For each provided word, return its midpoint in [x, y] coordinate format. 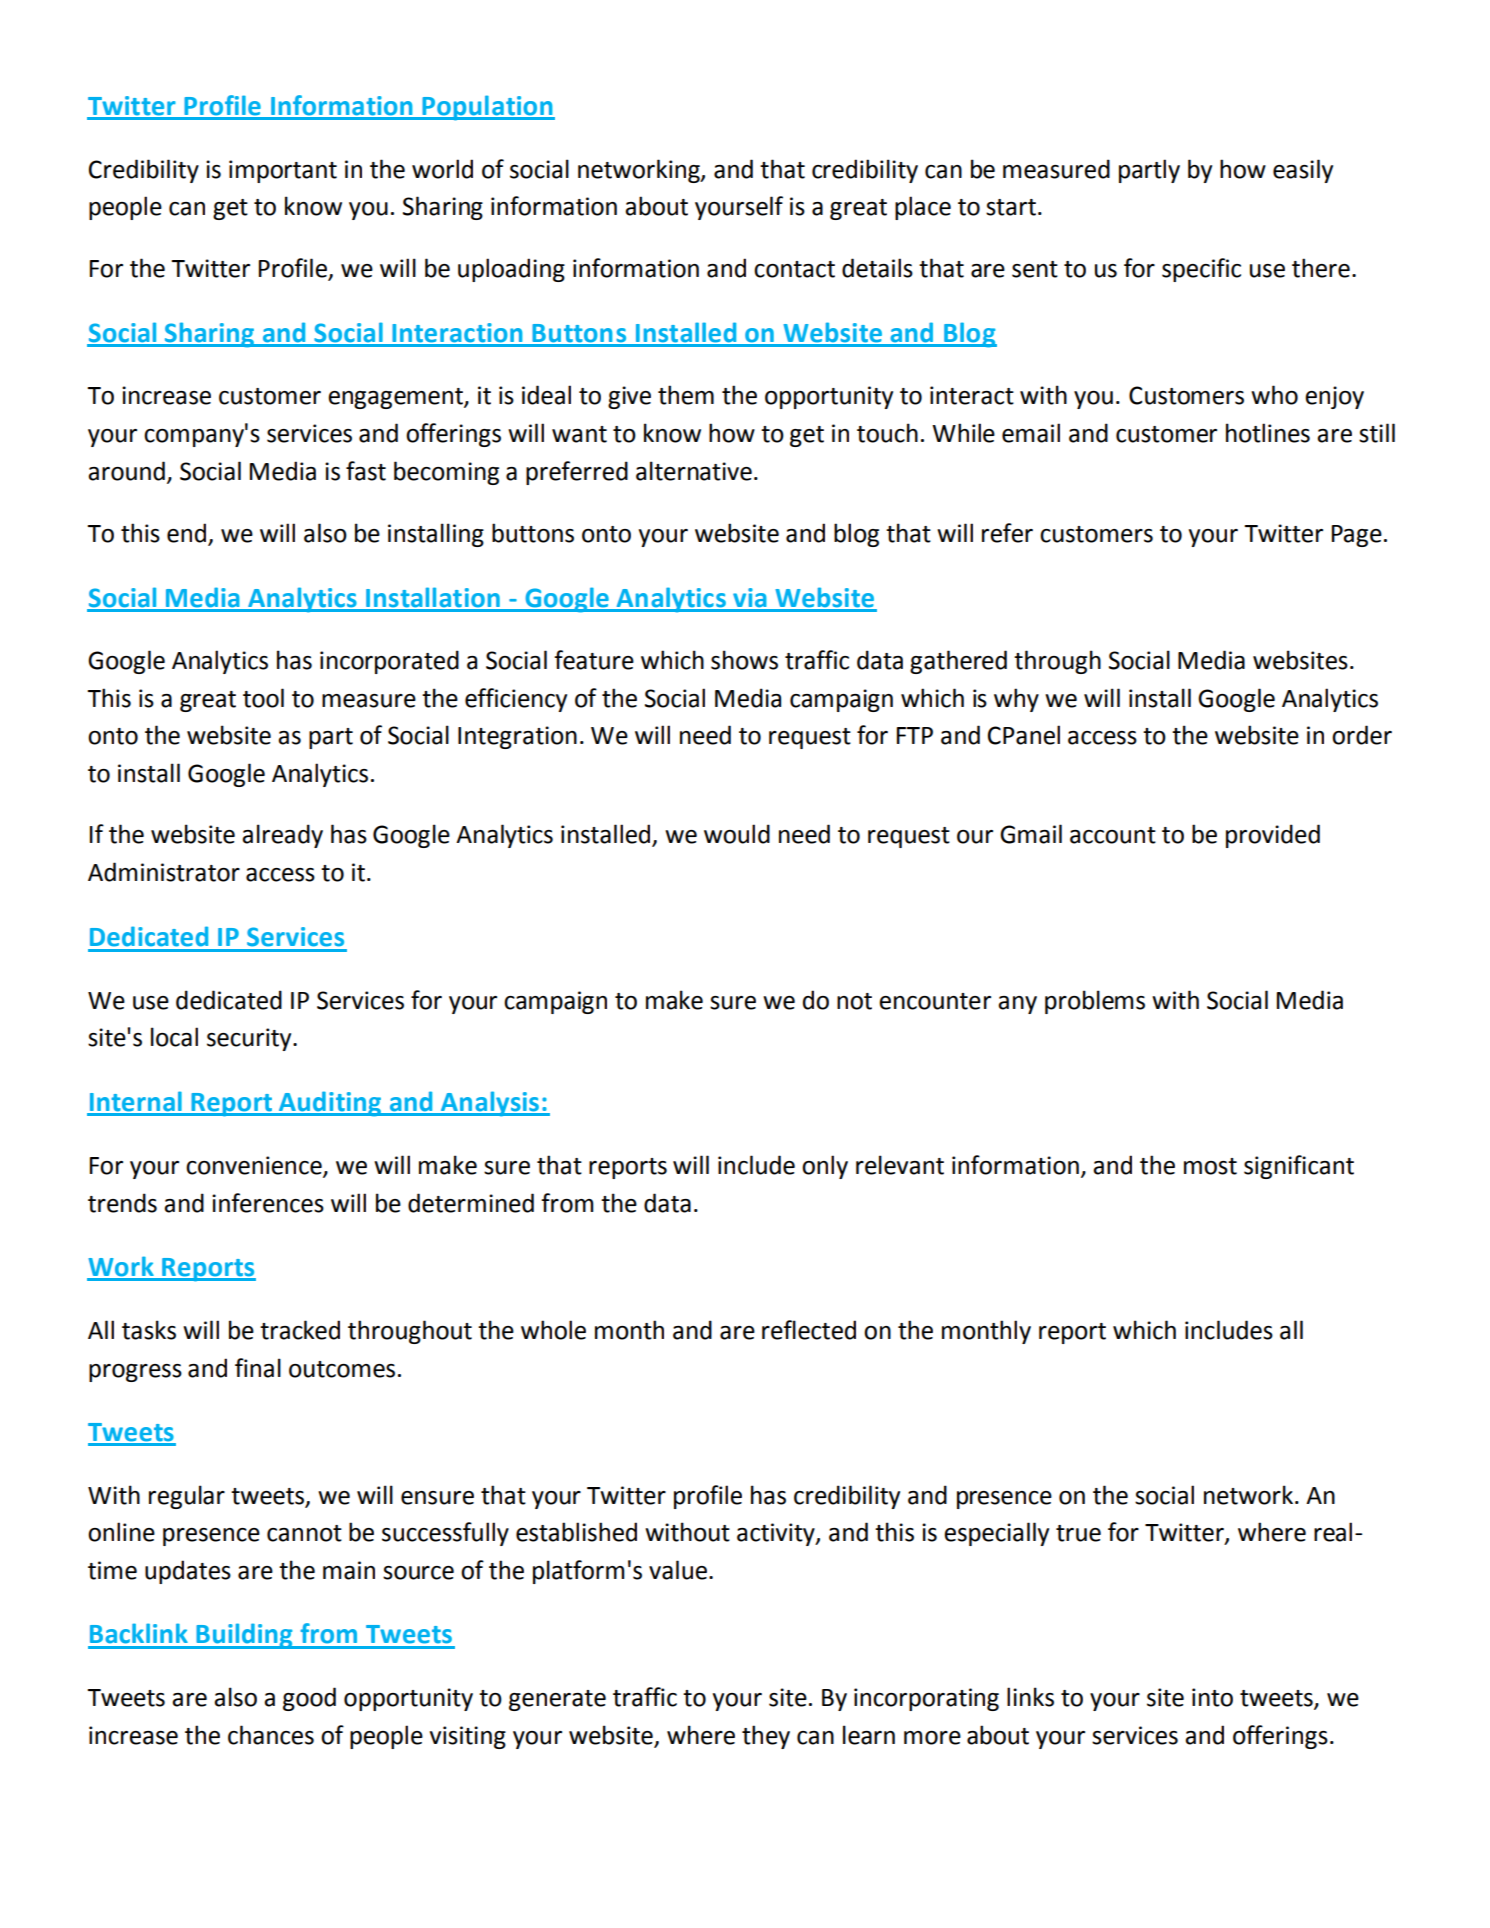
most [1210, 1166]
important [283, 171]
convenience [255, 1166]
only [825, 1167]
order [1362, 735]
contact [794, 269]
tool [263, 698]
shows [744, 660]
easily [1303, 171]
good [309, 1699]
